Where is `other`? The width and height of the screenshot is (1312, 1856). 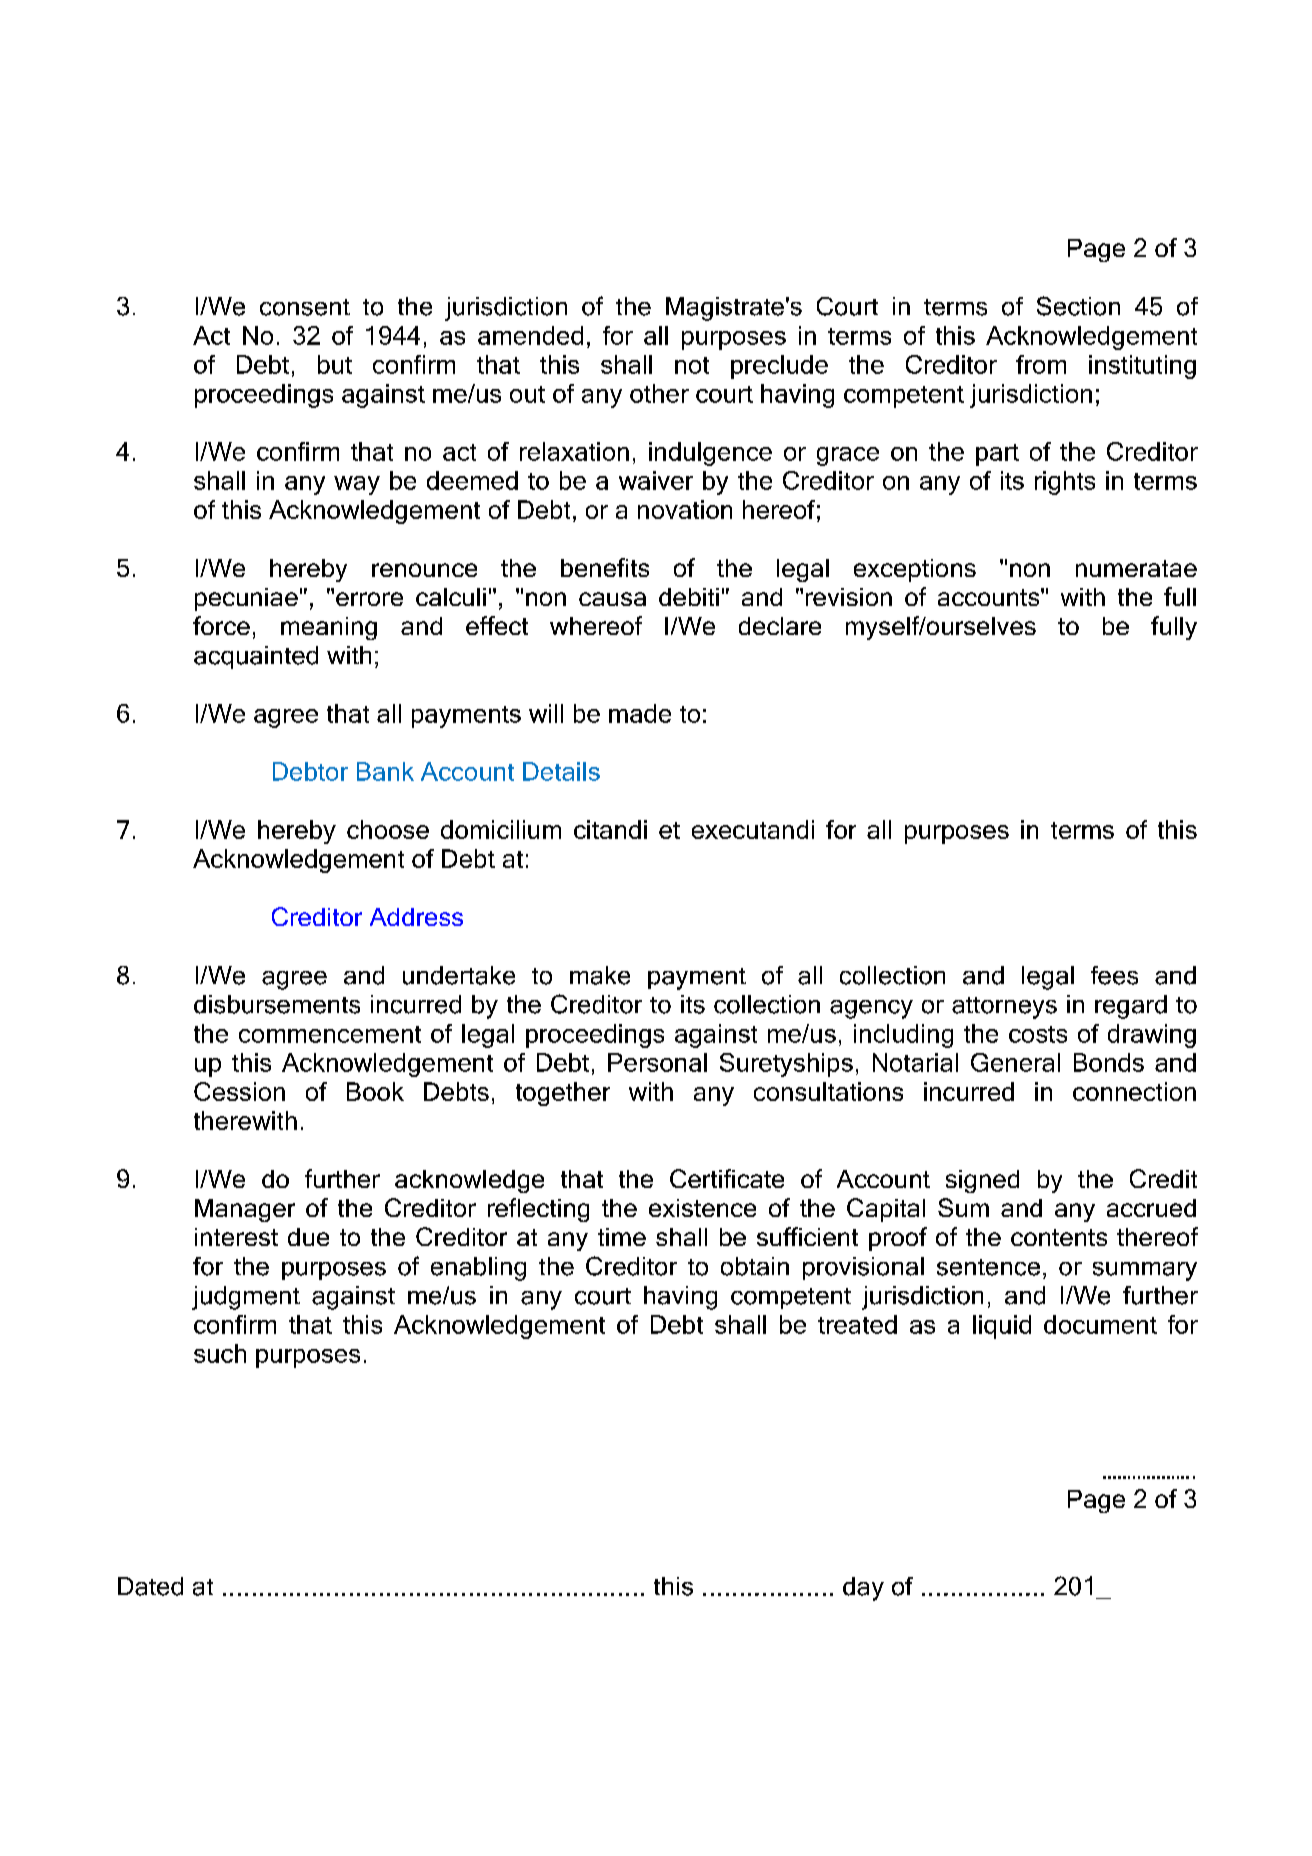
other is located at coordinates (659, 393).
